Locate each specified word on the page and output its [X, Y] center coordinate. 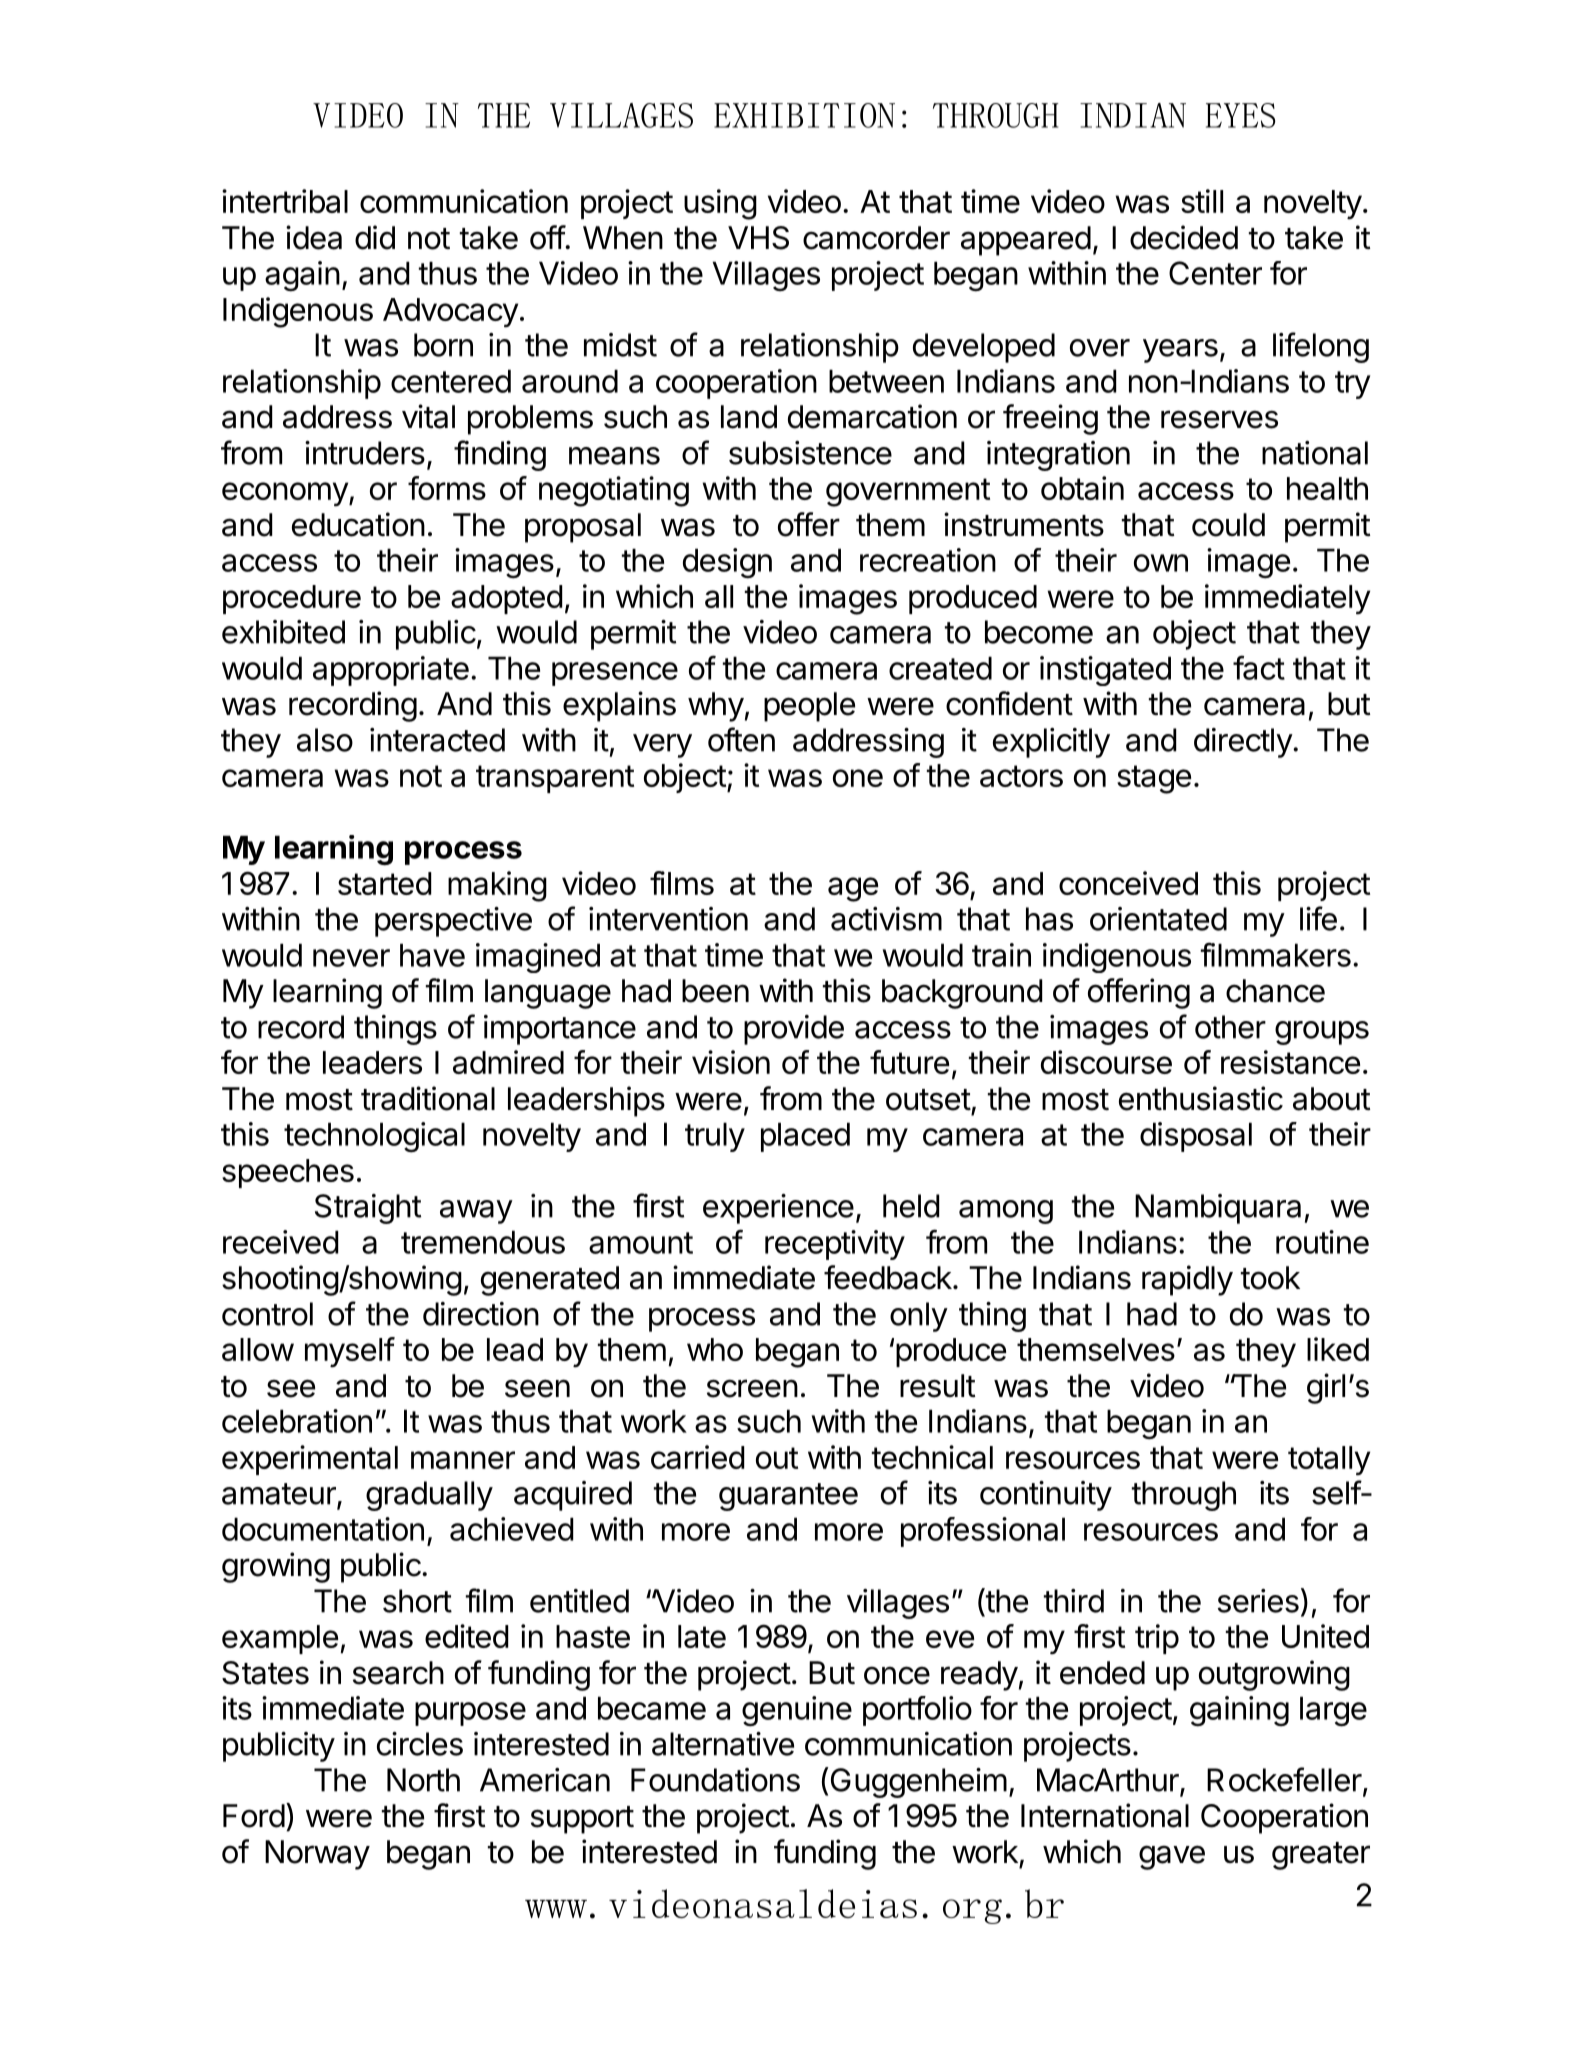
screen [752, 1388]
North [423, 1780]
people [809, 707]
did [375, 237]
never [351, 958]
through [1184, 1496]
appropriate [391, 671]
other [1230, 1027]
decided [1184, 237]
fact [1259, 667]
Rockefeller [1284, 1779]
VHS [758, 238]
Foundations [715, 1780]
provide [794, 1030]
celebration [297, 1421]
